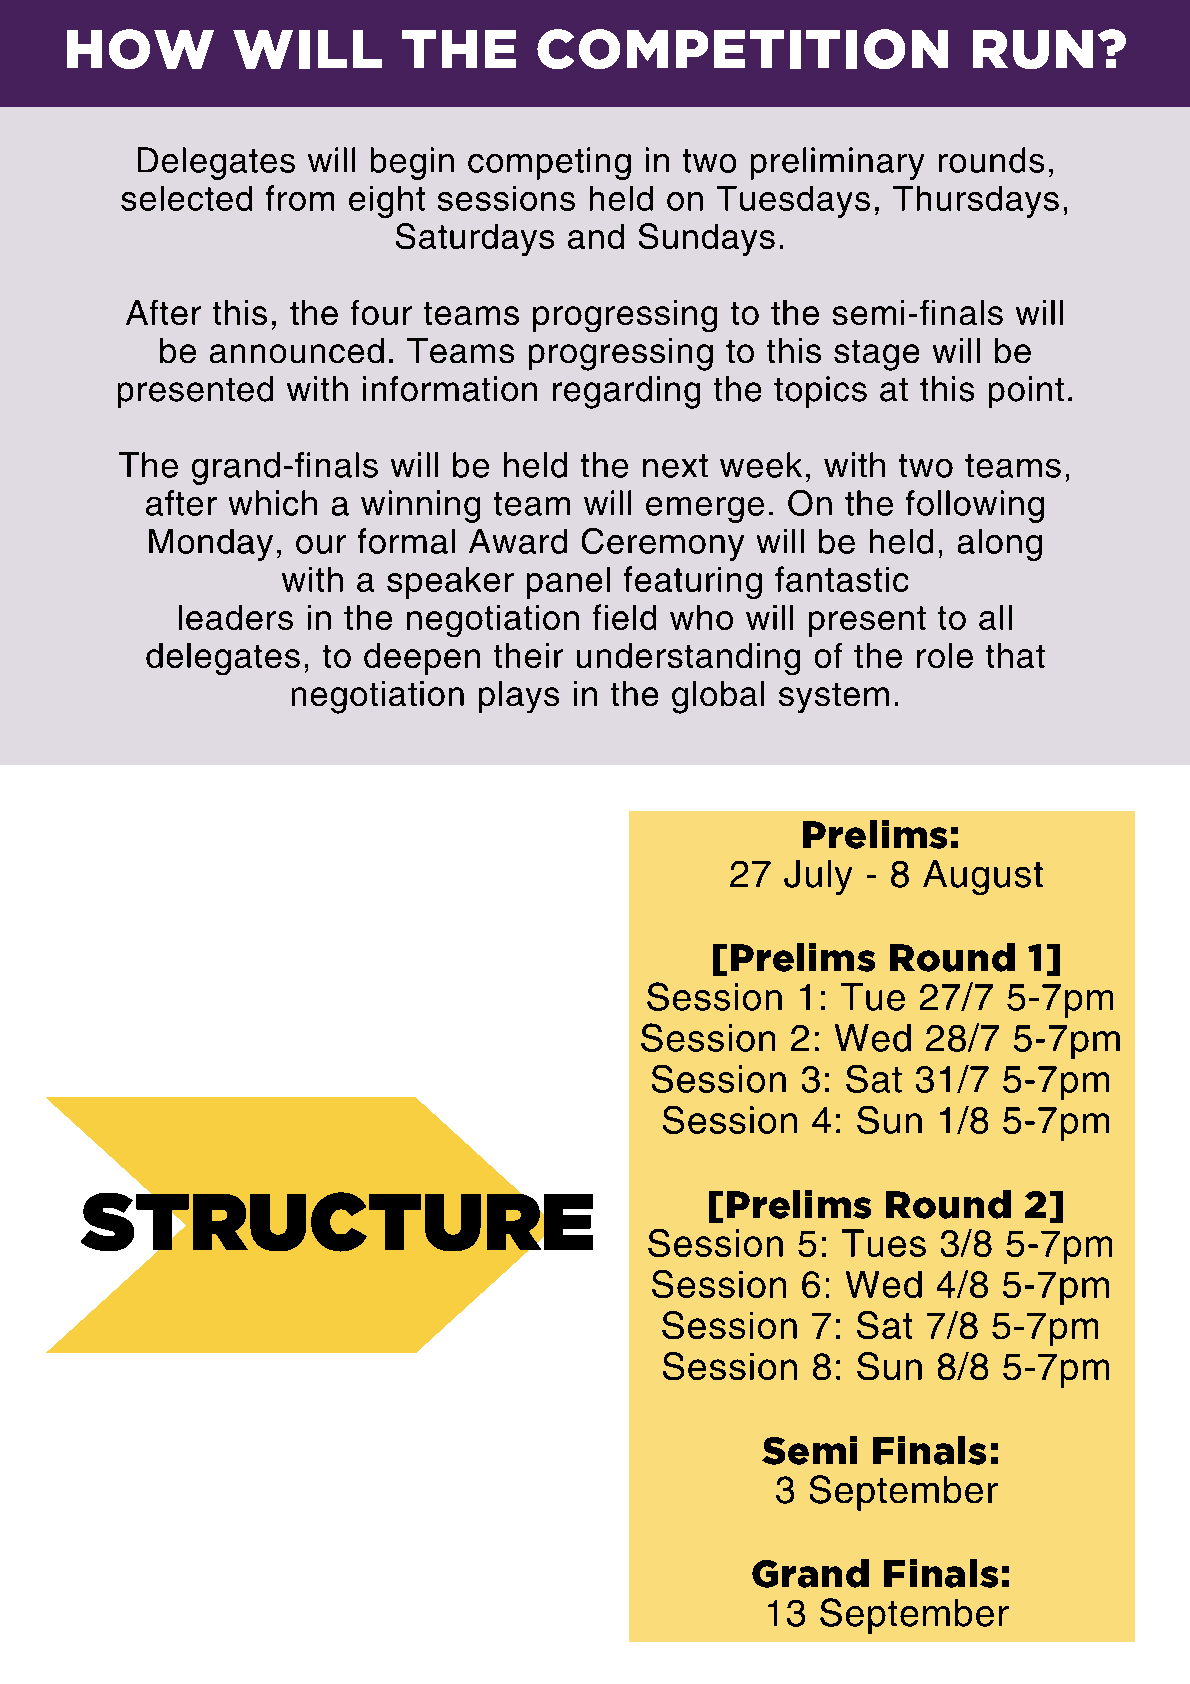 The width and height of the document is (1190, 1684). Describe the element at coordinates (975, 506) in the document. I see `following` at that location.
